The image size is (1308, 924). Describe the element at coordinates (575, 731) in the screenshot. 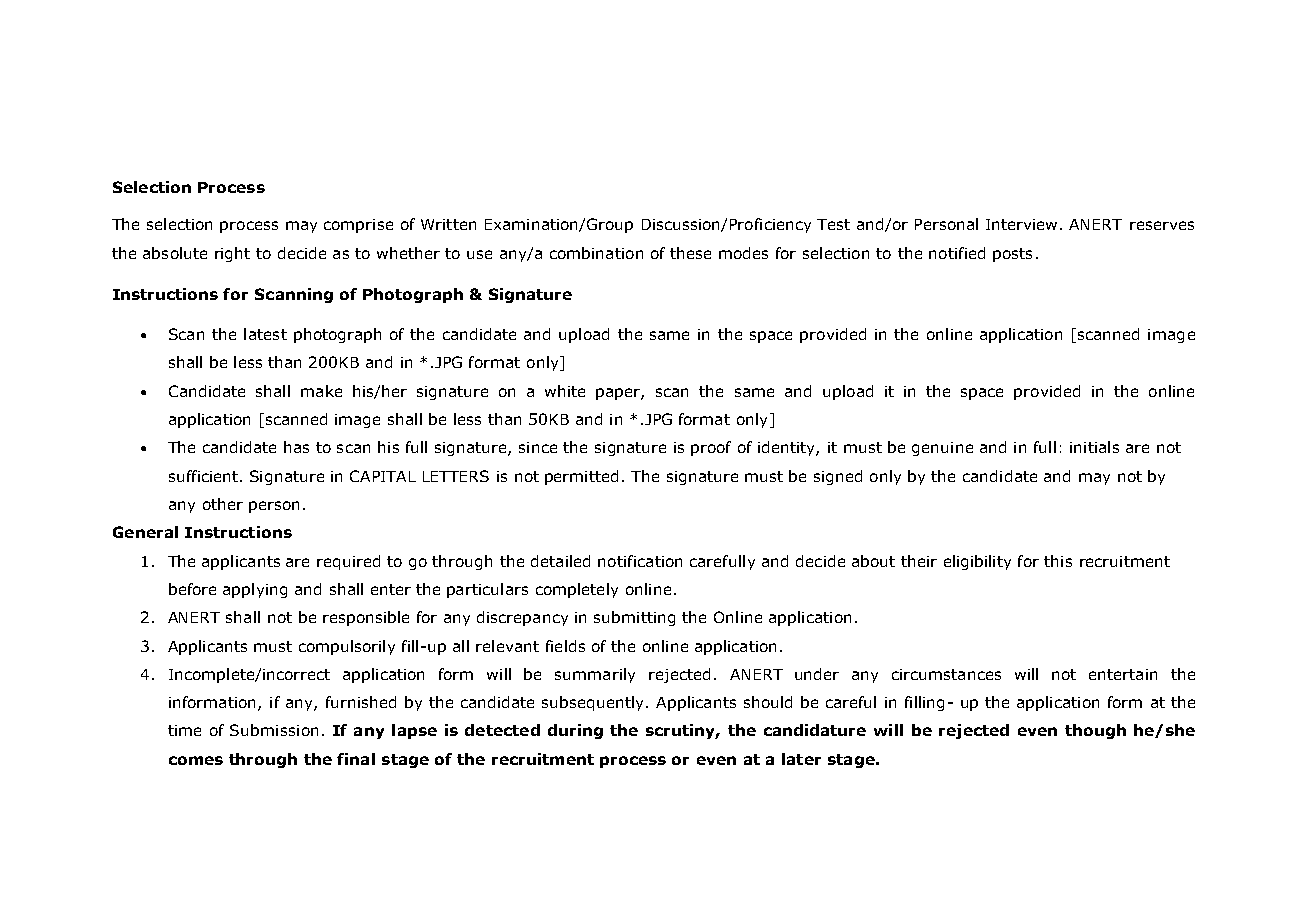

I see `during` at that location.
